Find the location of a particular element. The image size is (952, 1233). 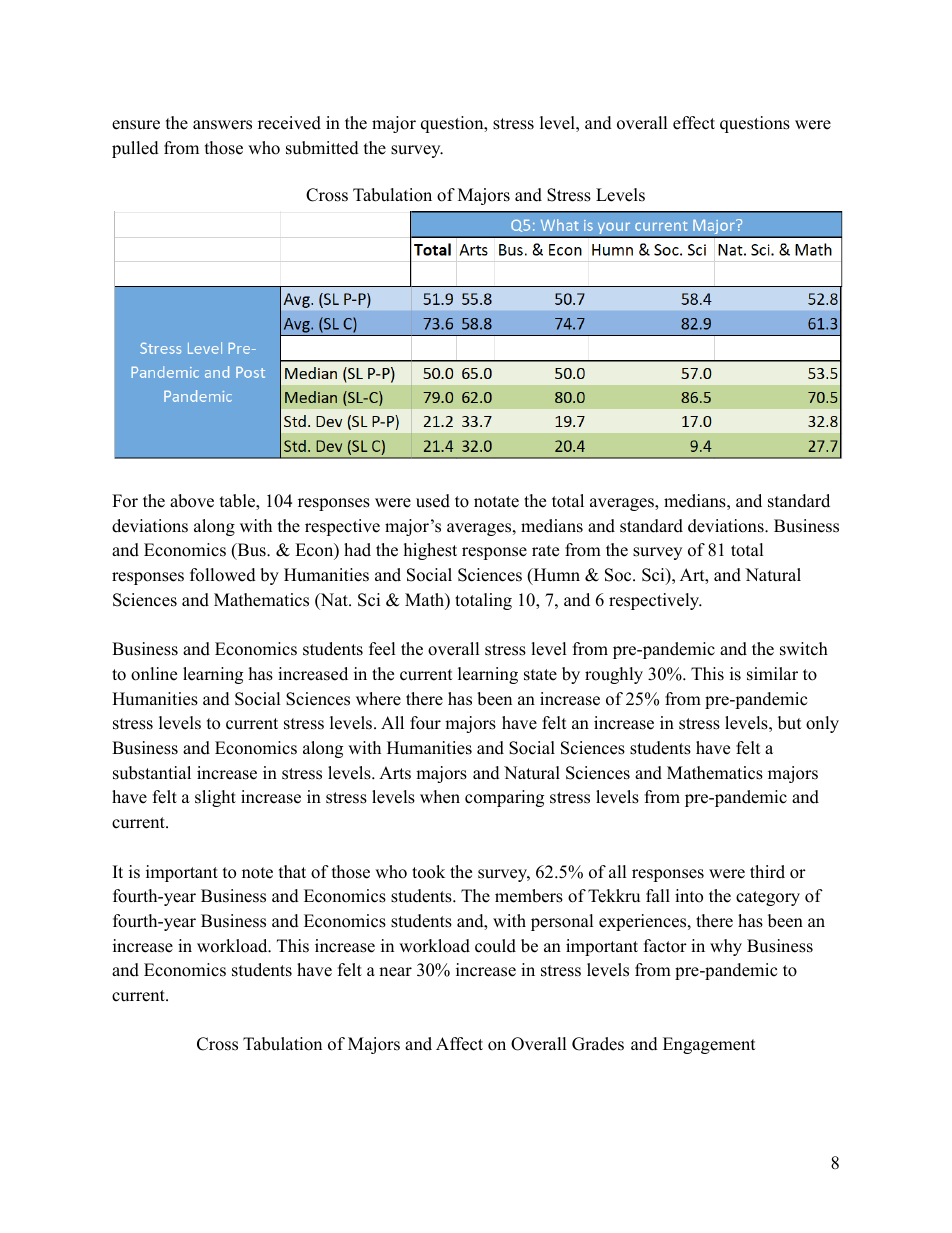

Affect is located at coordinates (459, 1044).
